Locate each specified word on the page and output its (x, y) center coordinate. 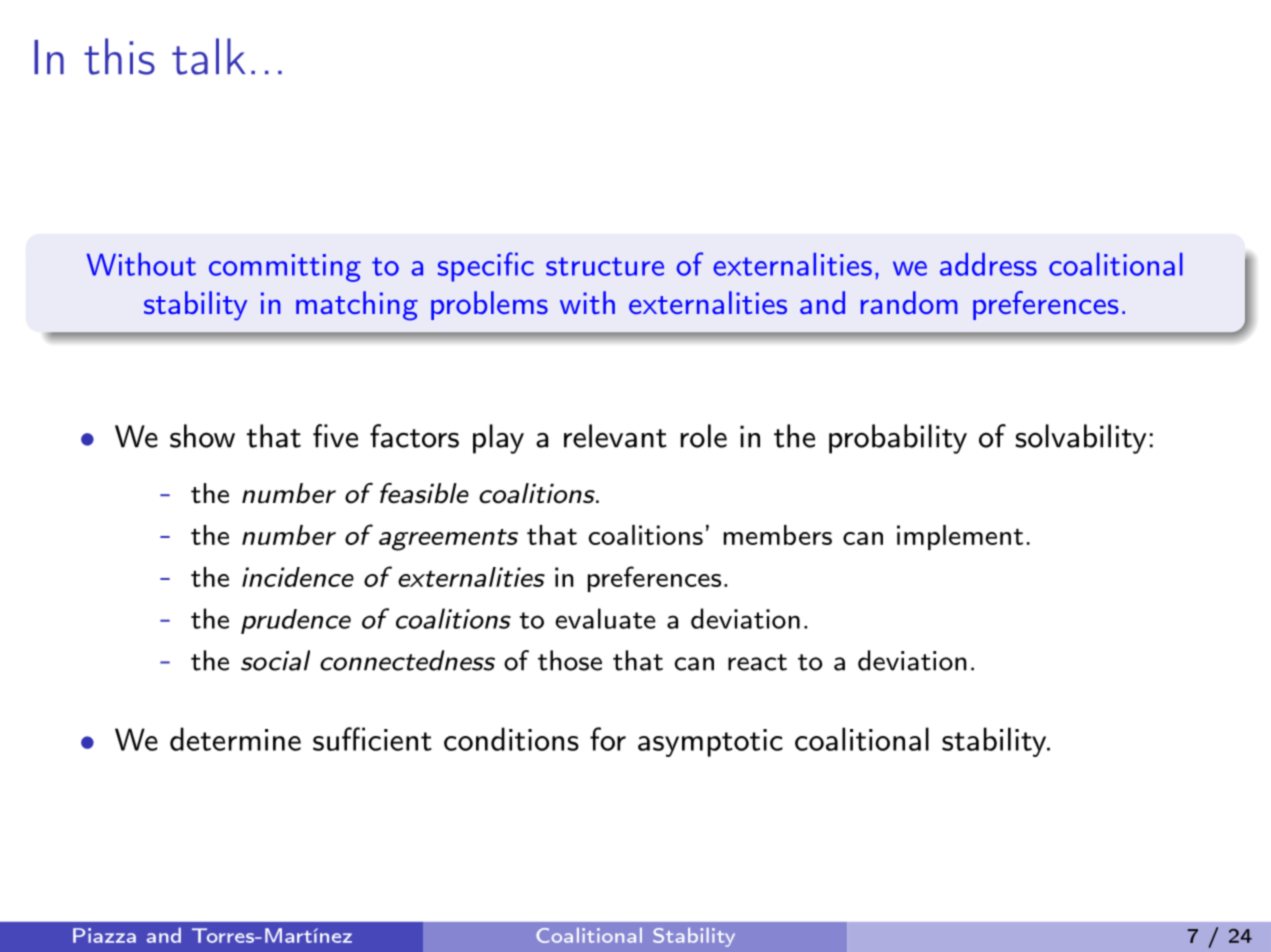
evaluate (605, 618)
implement (960, 537)
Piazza (104, 935)
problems (489, 305)
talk (208, 56)
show (202, 436)
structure (605, 266)
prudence (296, 621)
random (909, 302)
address (988, 264)
